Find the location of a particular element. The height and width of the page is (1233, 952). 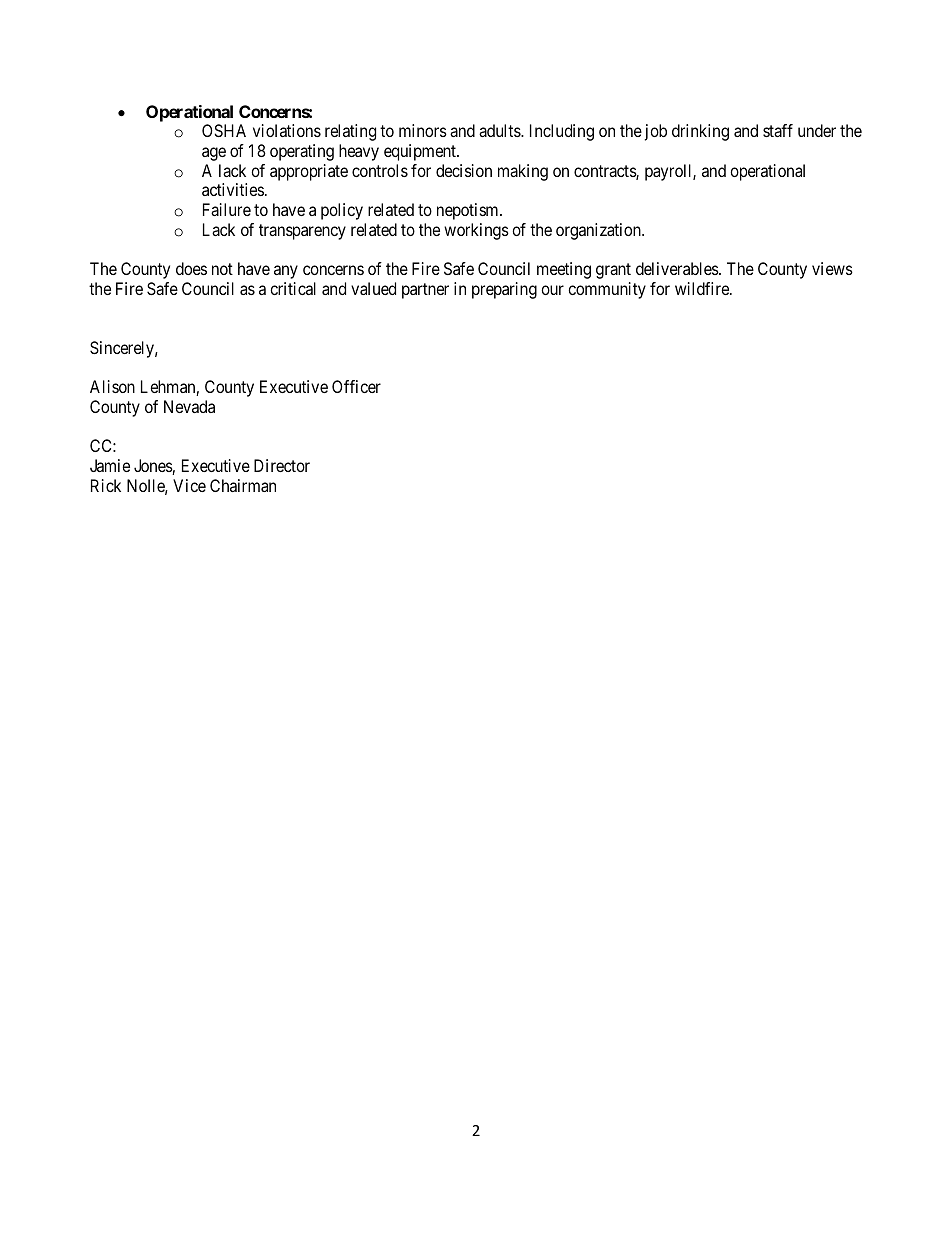

Chairman is located at coordinates (243, 485).
